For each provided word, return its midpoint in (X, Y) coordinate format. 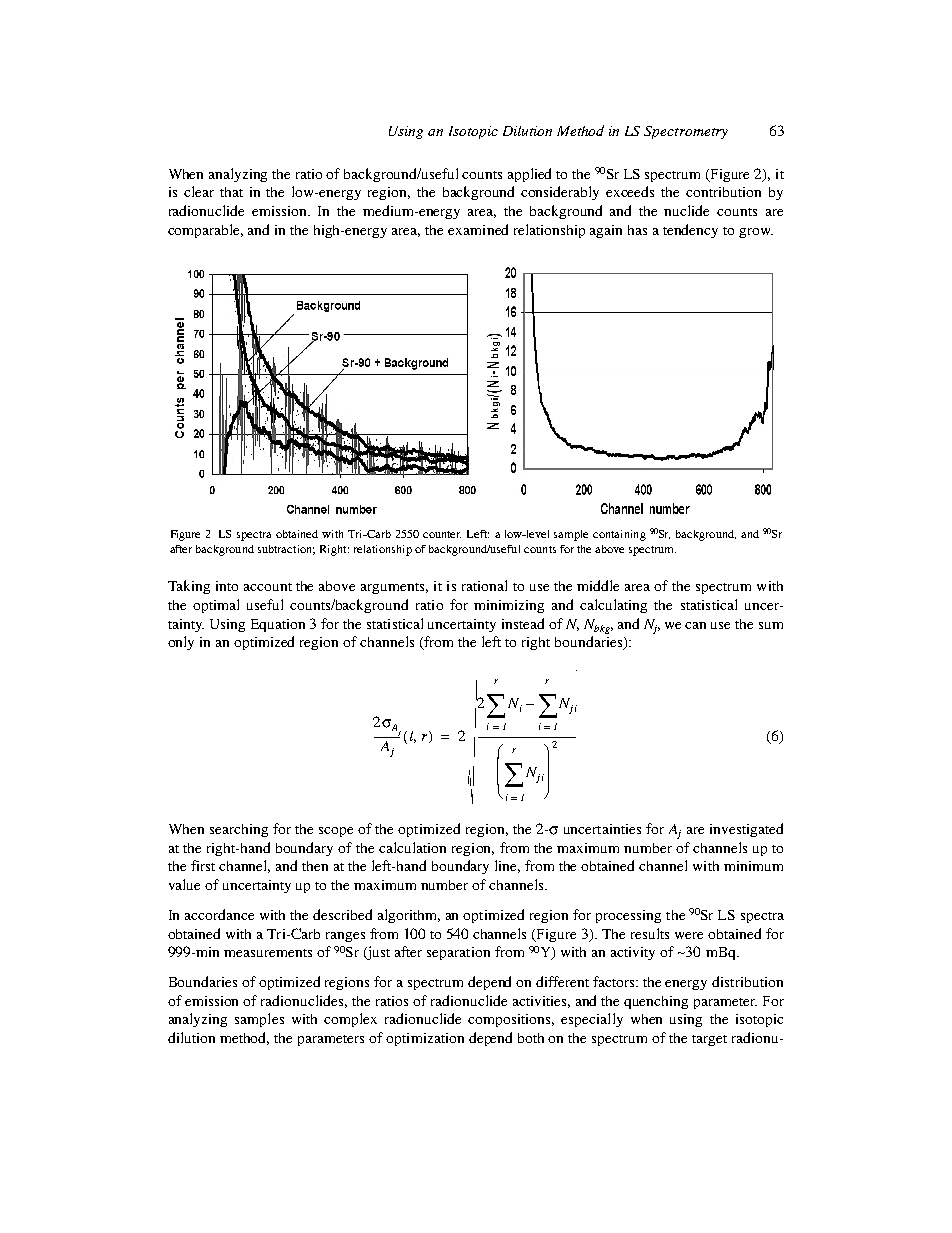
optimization (425, 1039)
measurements (268, 953)
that (231, 192)
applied (529, 175)
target (709, 1040)
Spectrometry (686, 132)
